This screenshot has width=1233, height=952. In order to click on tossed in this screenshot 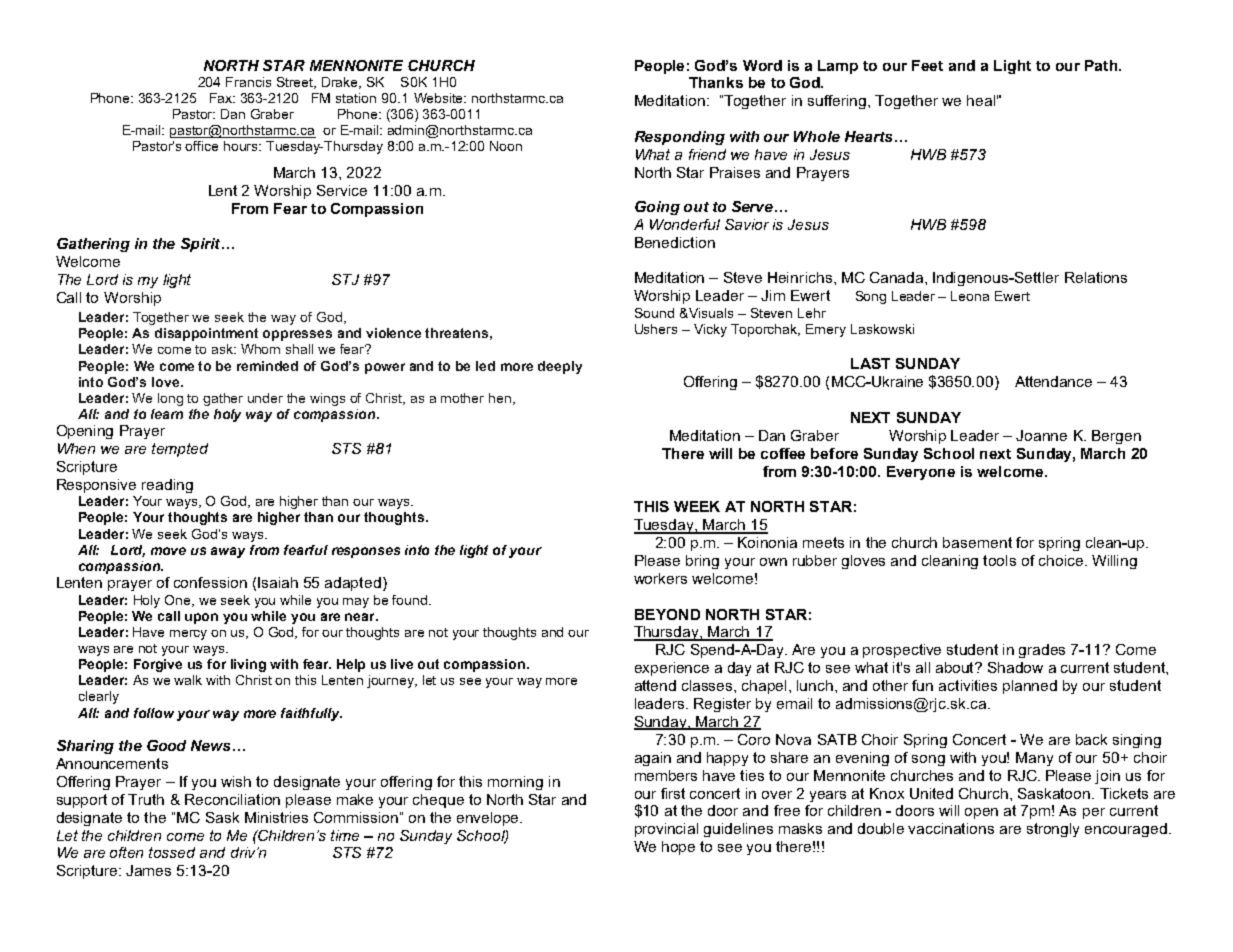, I will do `click(172, 852)`.
